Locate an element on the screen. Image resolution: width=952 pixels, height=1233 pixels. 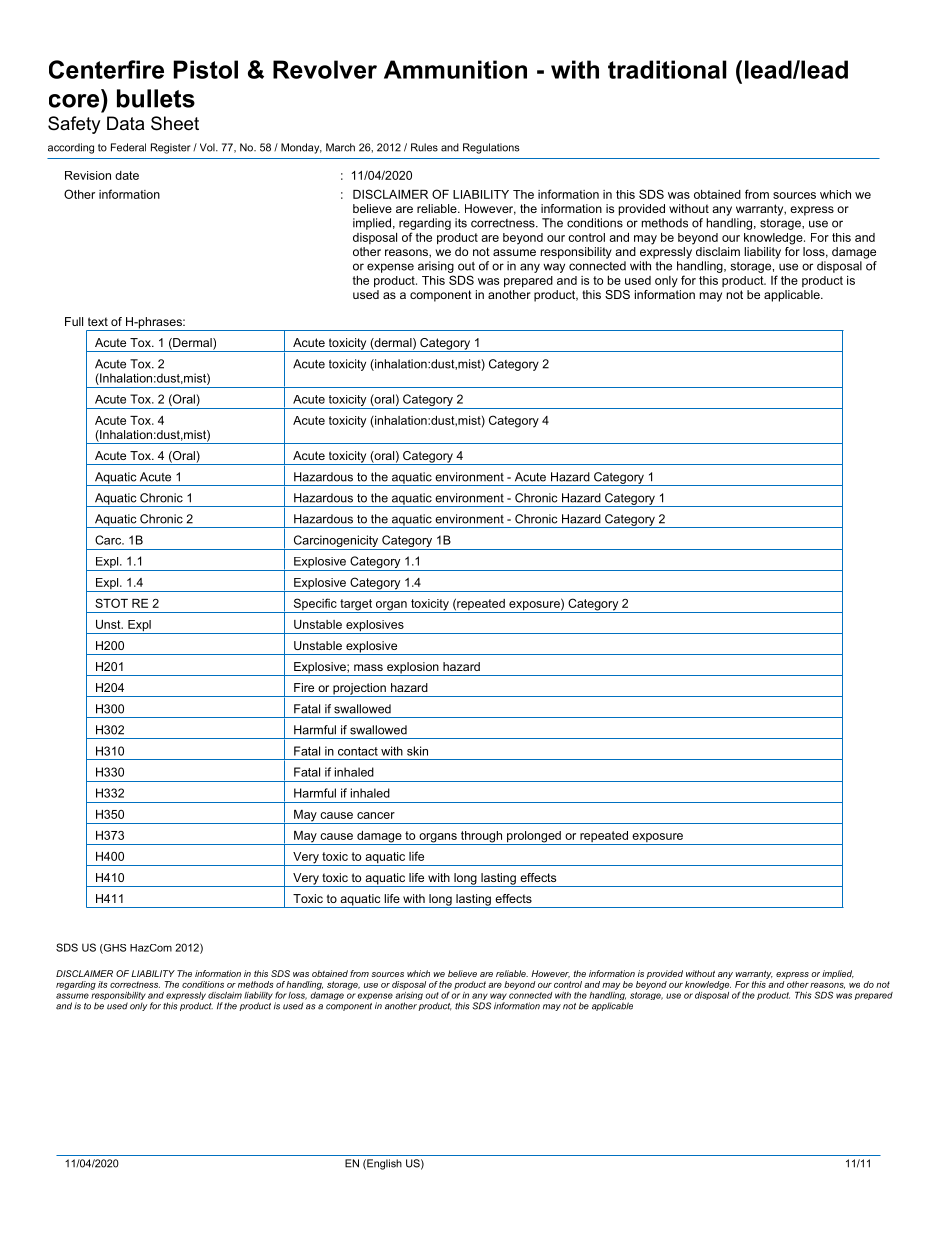
through is located at coordinates (481, 838).
